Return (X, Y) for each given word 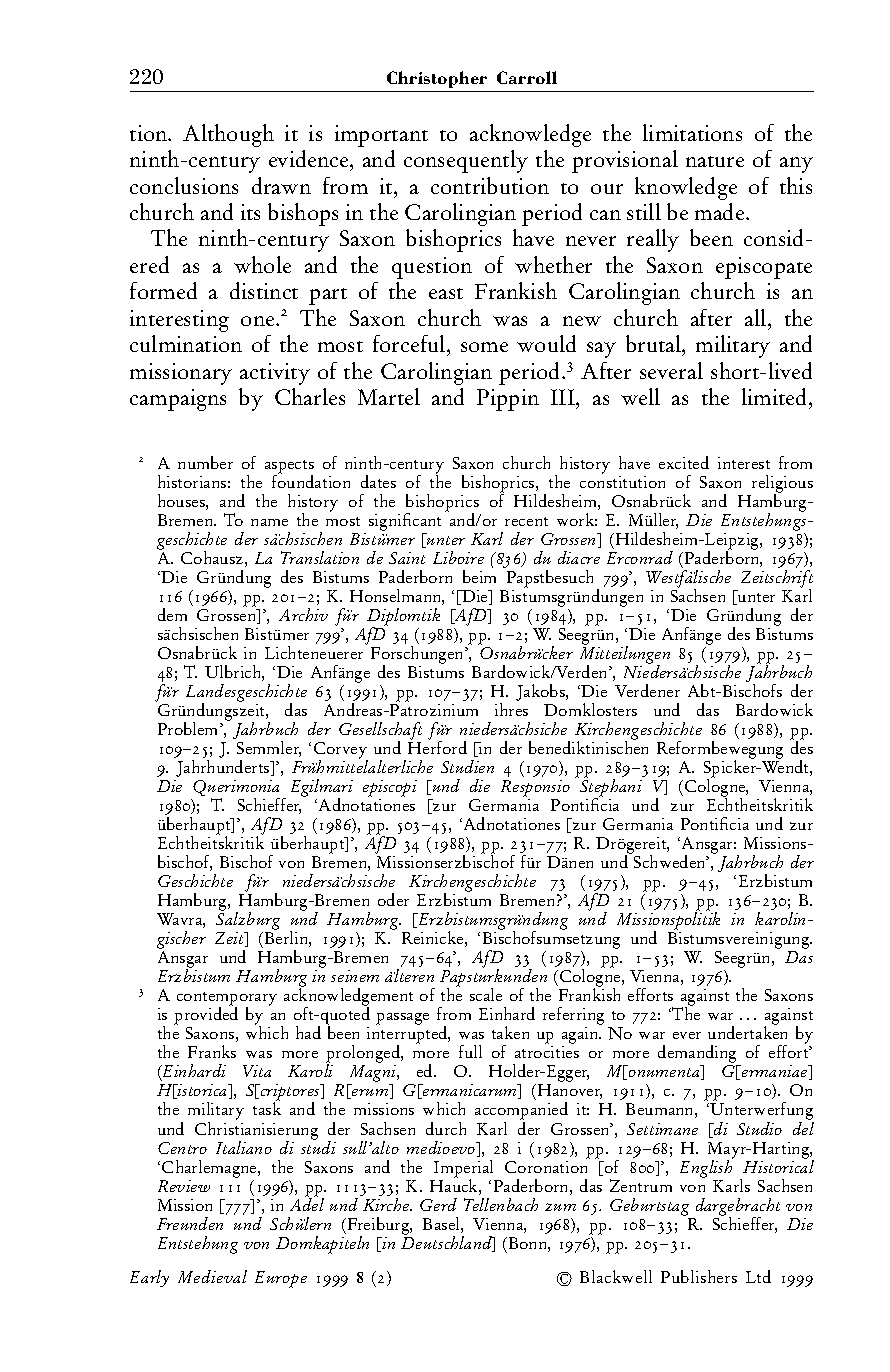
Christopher (437, 79)
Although (228, 135)
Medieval (212, 1276)
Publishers (699, 1276)
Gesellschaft (380, 732)
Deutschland (447, 1243)
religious (782, 485)
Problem (189, 728)
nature (715, 161)
